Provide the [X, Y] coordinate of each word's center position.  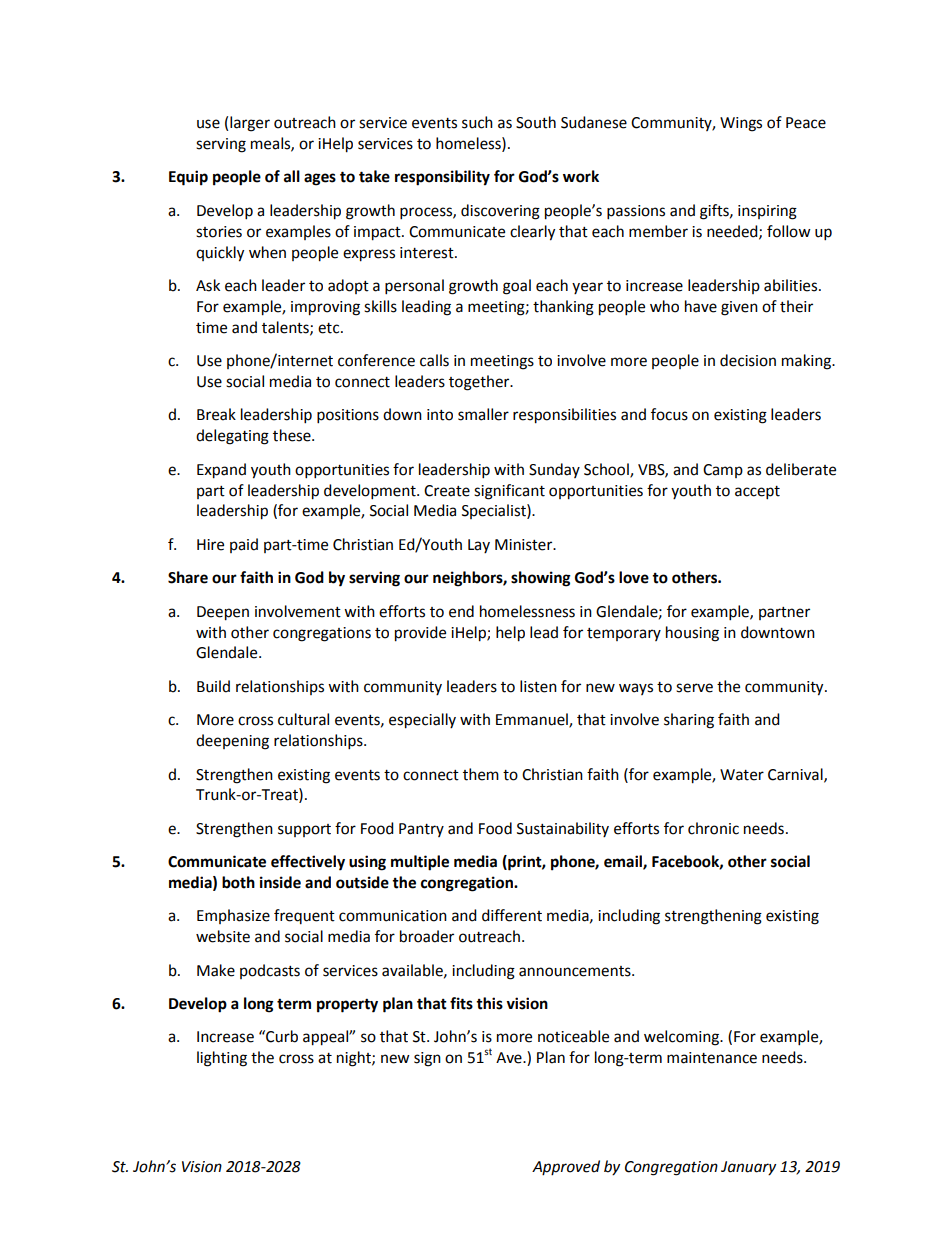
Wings [741, 124]
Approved [566, 1167]
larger [250, 124]
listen [538, 686]
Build [213, 686]
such [477, 122]
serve [694, 688]
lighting [222, 1059]
